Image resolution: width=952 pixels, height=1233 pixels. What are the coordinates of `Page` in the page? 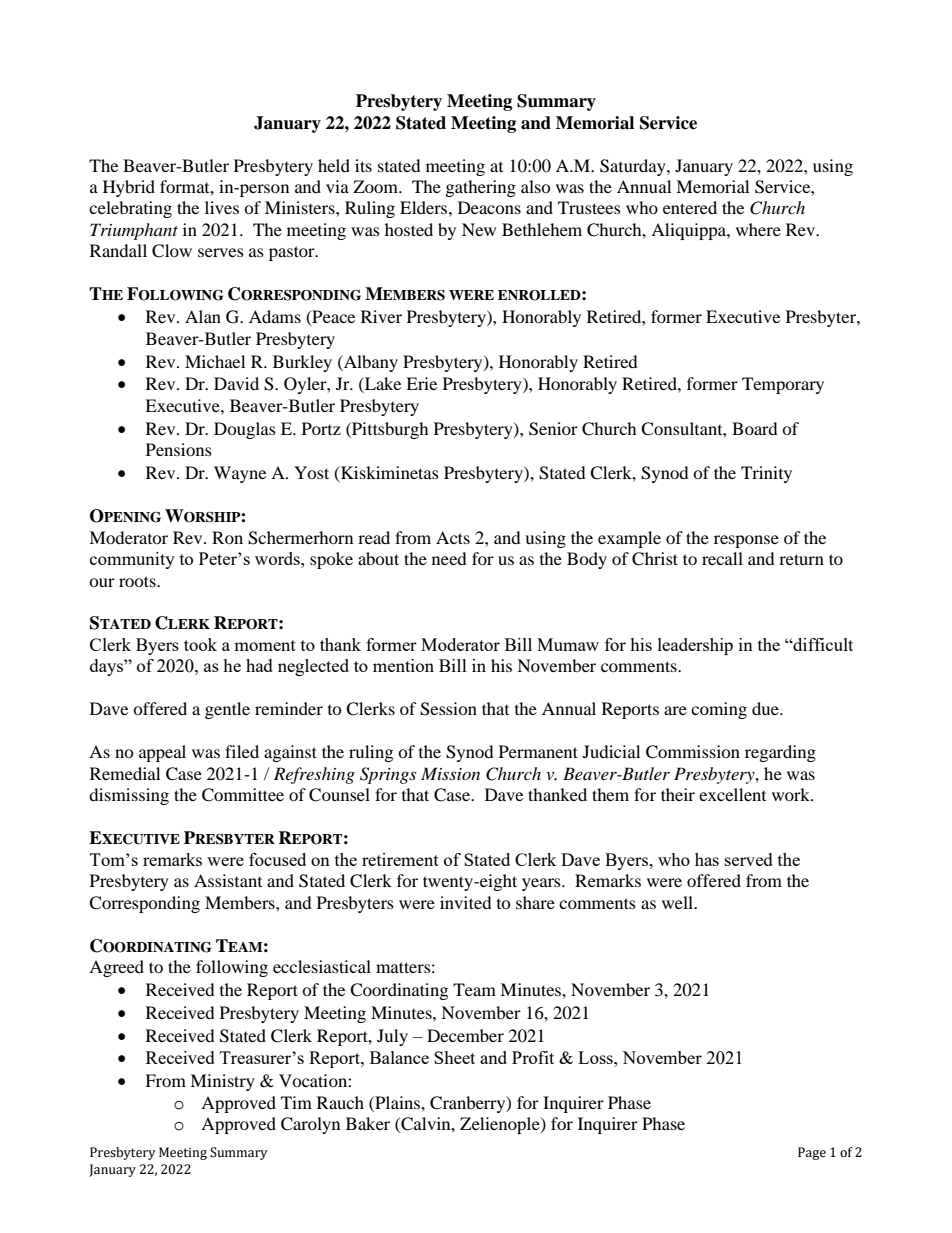 It's located at (812, 1153).
